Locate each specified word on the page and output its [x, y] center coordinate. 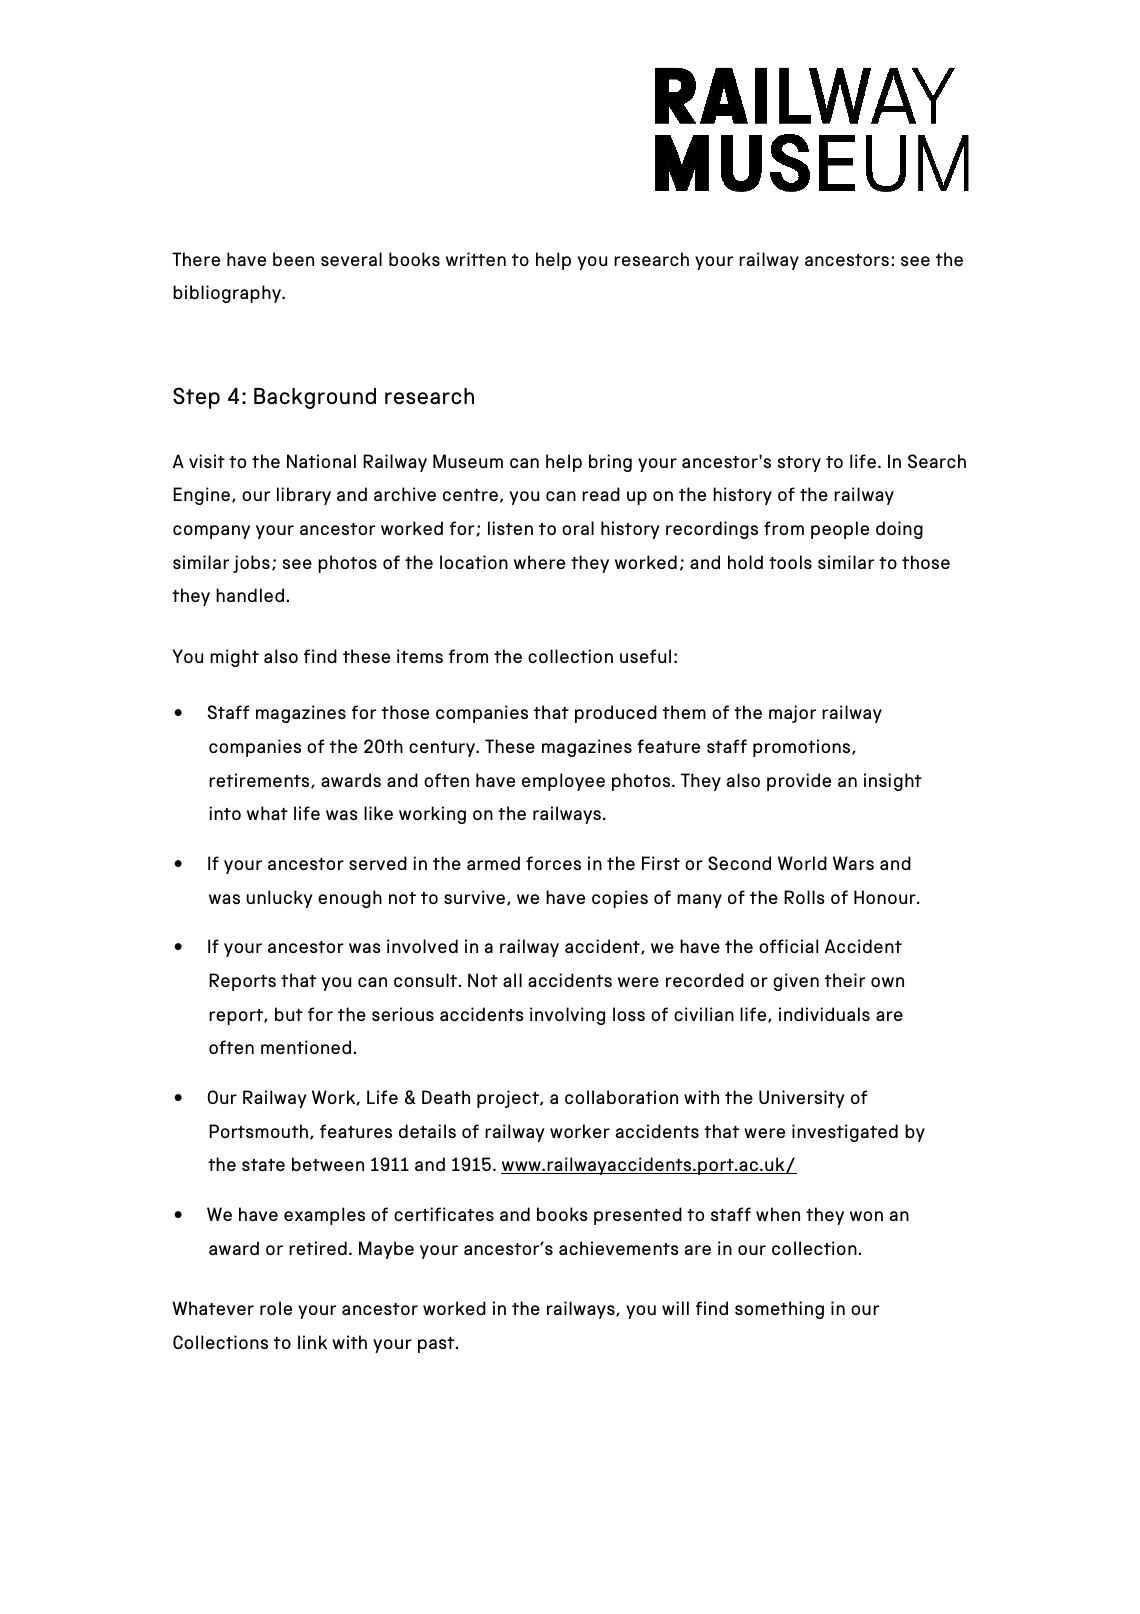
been [293, 259]
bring [610, 463]
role [276, 1308]
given [796, 982]
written [476, 259]
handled [250, 595]
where [539, 562]
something [779, 1310]
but [289, 1014]
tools [790, 562]
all [512, 980]
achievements [619, 1248]
